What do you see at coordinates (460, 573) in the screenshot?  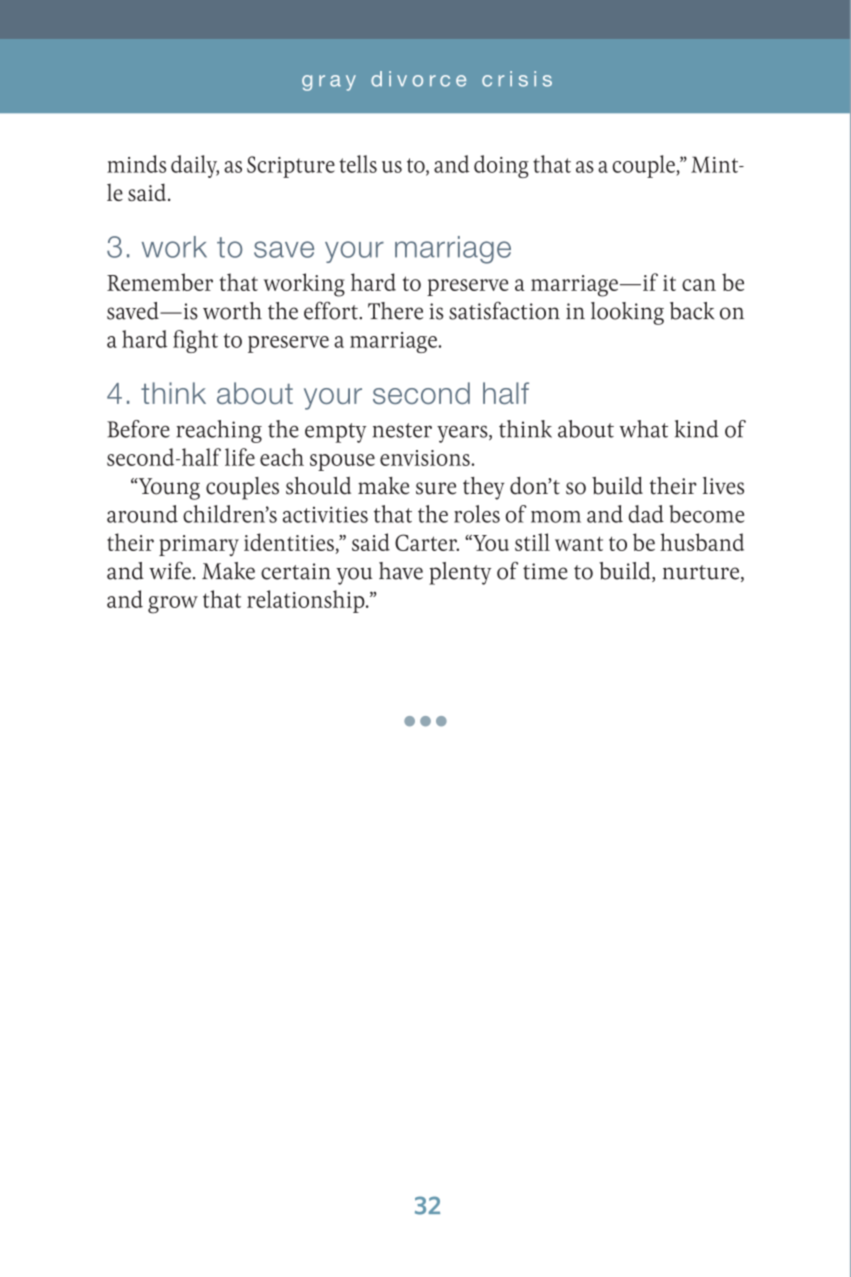 I see `plenty` at bounding box center [460, 573].
